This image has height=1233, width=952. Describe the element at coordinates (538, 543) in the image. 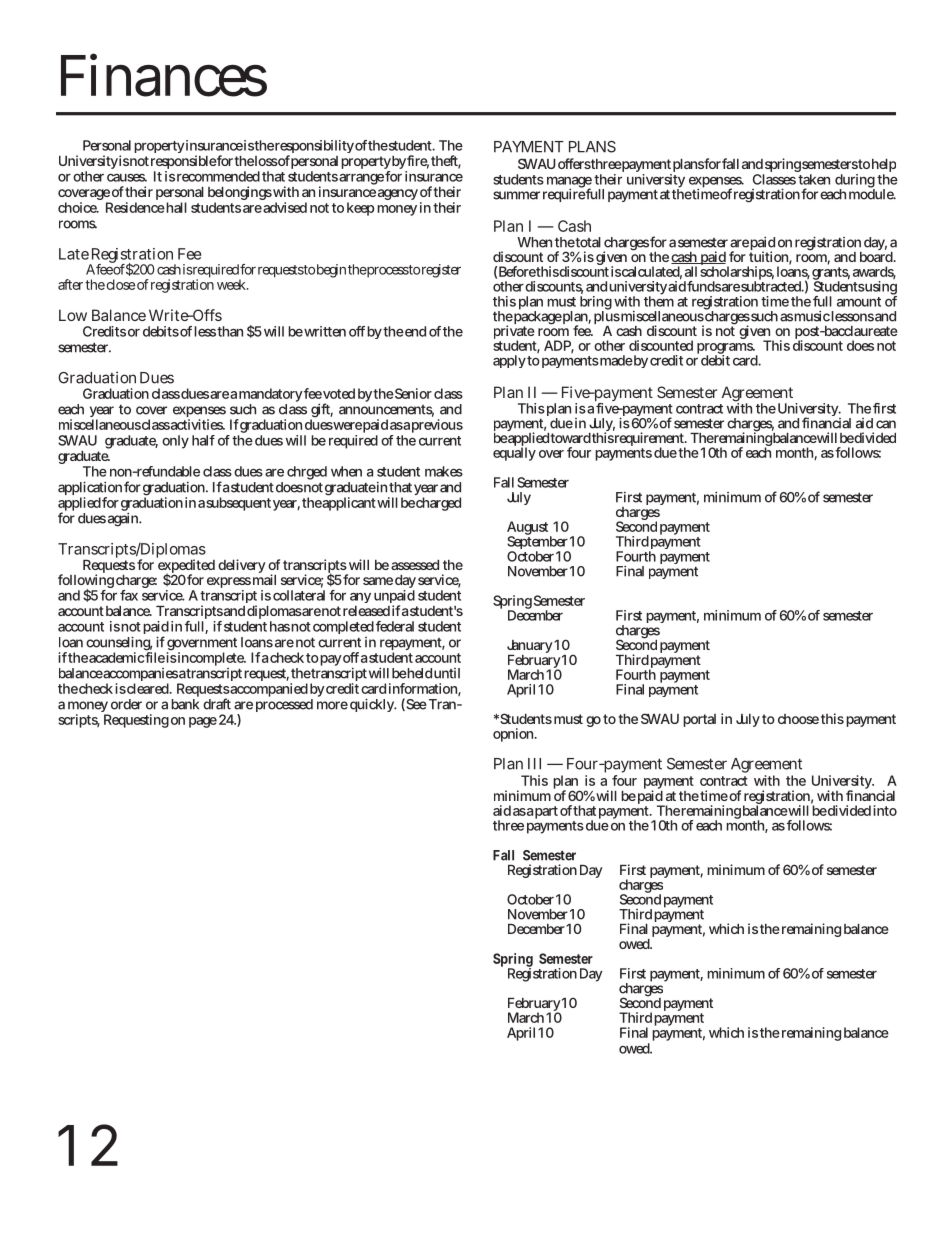

I see `September` at that location.
